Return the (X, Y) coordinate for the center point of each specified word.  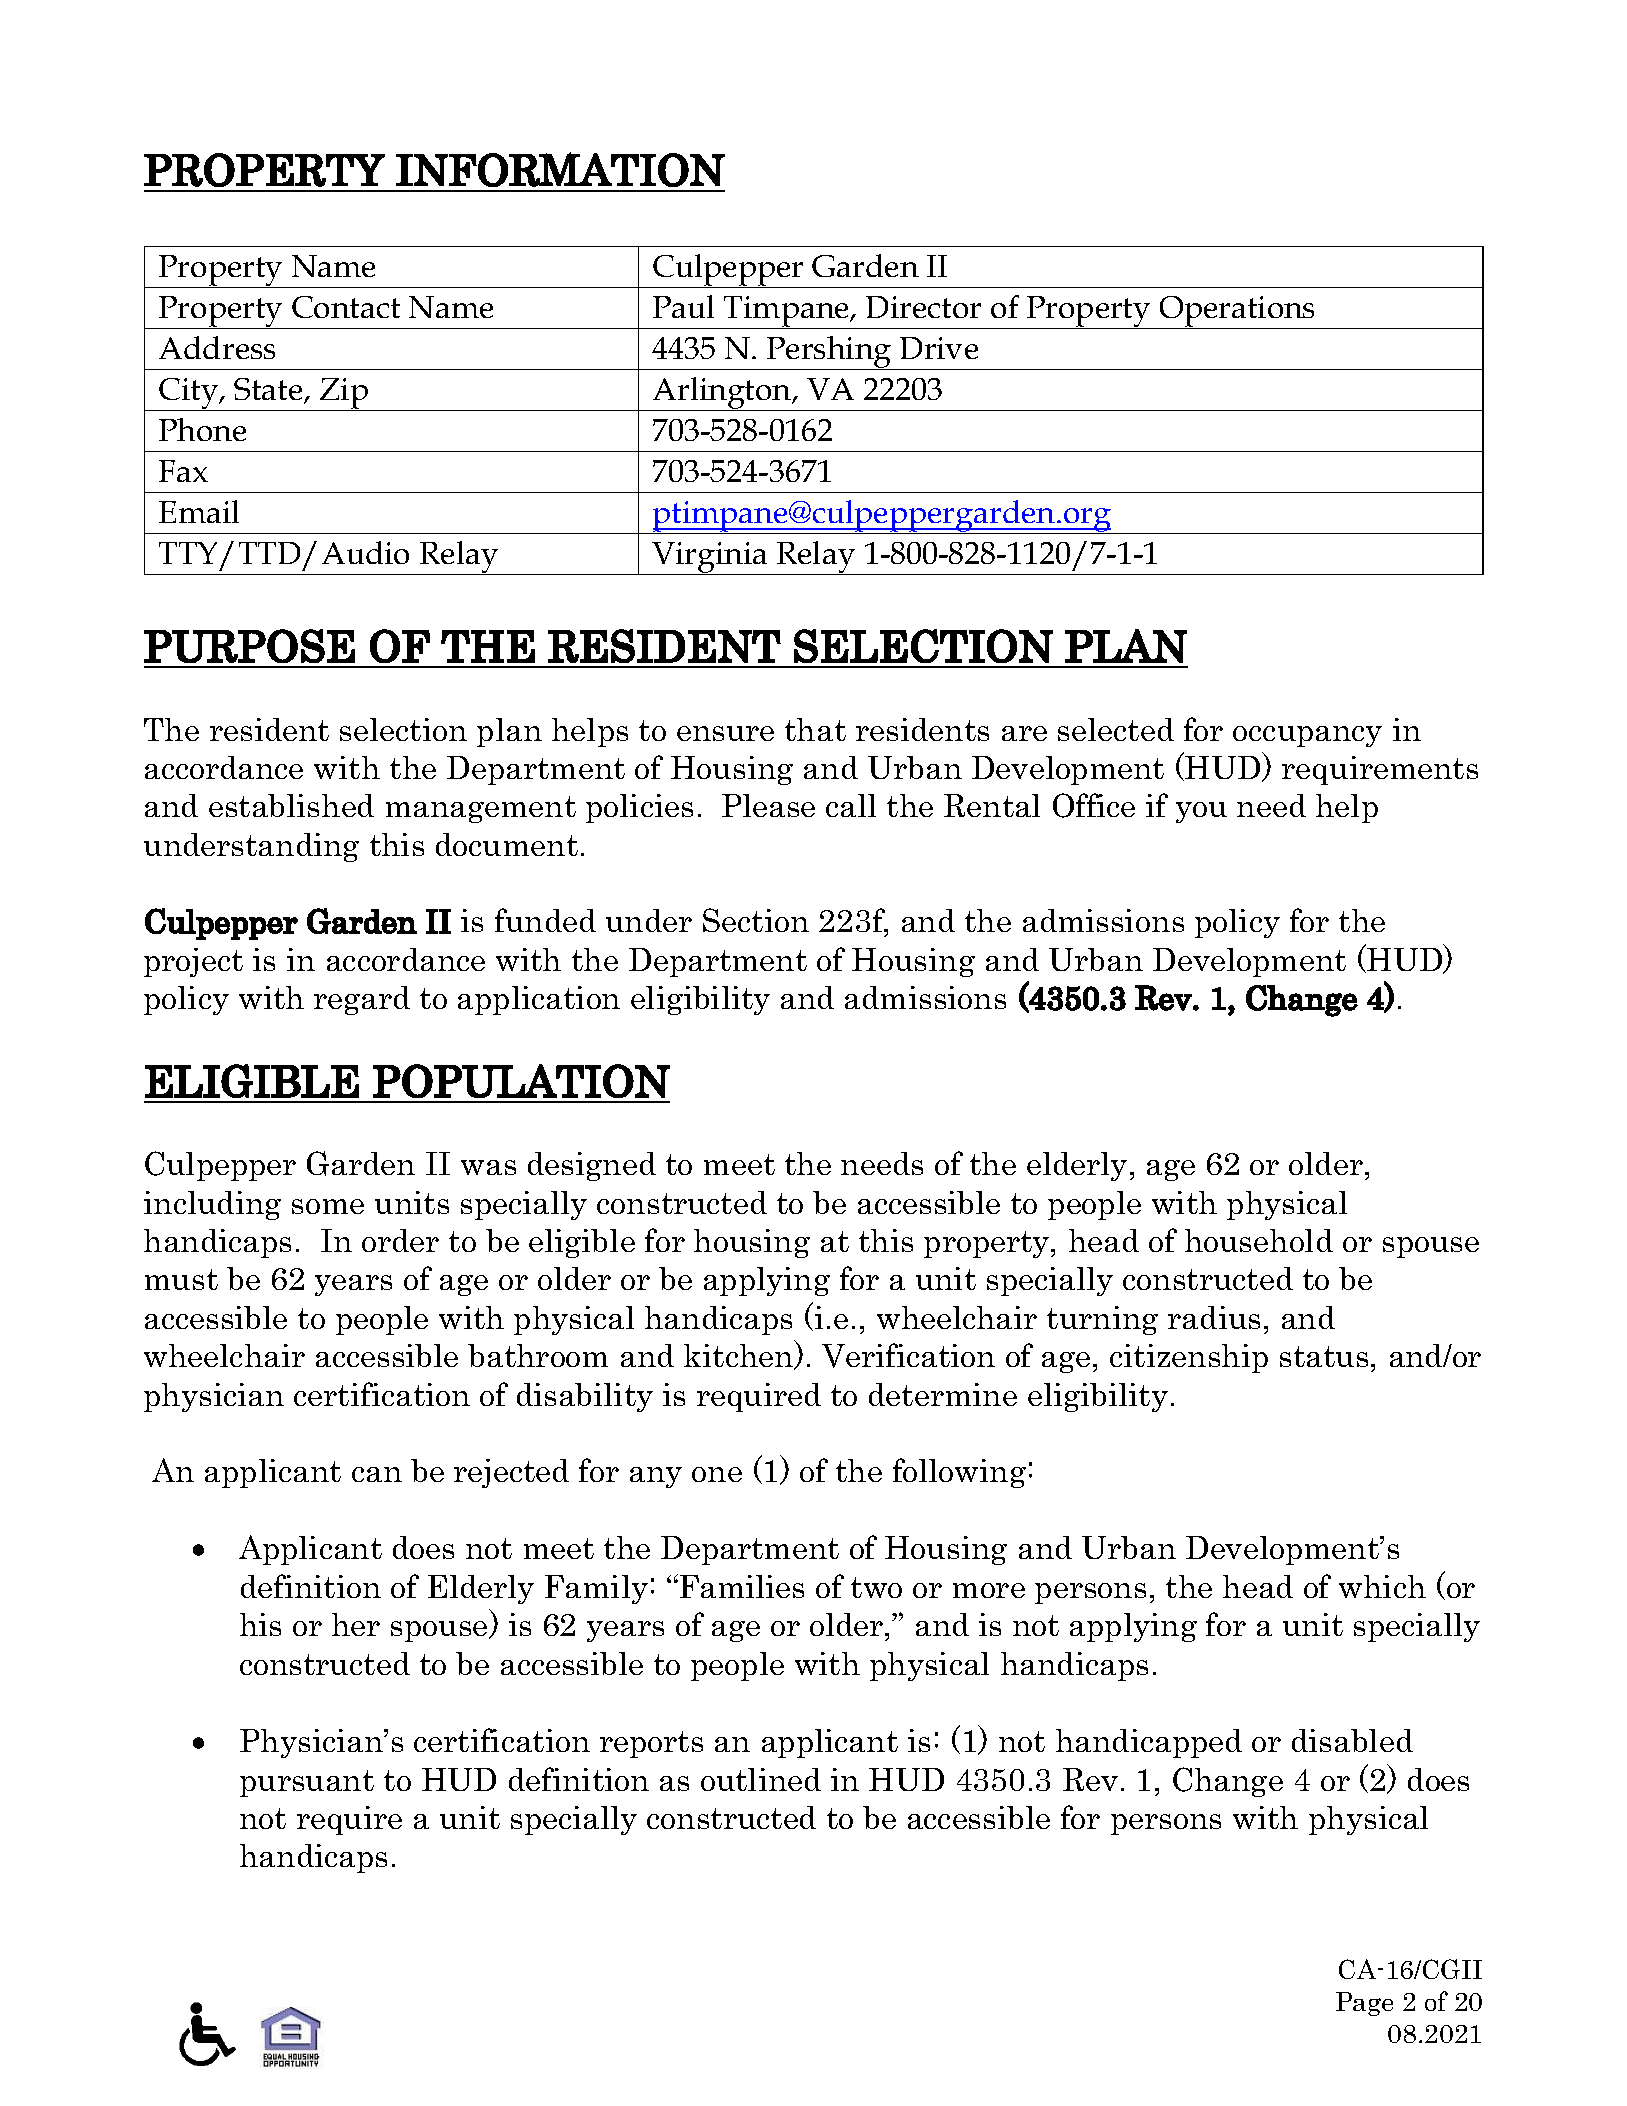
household (1259, 1240)
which (1382, 1586)
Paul (683, 306)
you (1201, 812)
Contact (346, 307)
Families (742, 1586)
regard (362, 1000)
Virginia (710, 558)
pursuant (307, 1783)
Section (756, 920)
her (356, 1624)
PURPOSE (249, 646)
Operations (1238, 312)
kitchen (740, 1357)
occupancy (1307, 736)
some (328, 1206)
